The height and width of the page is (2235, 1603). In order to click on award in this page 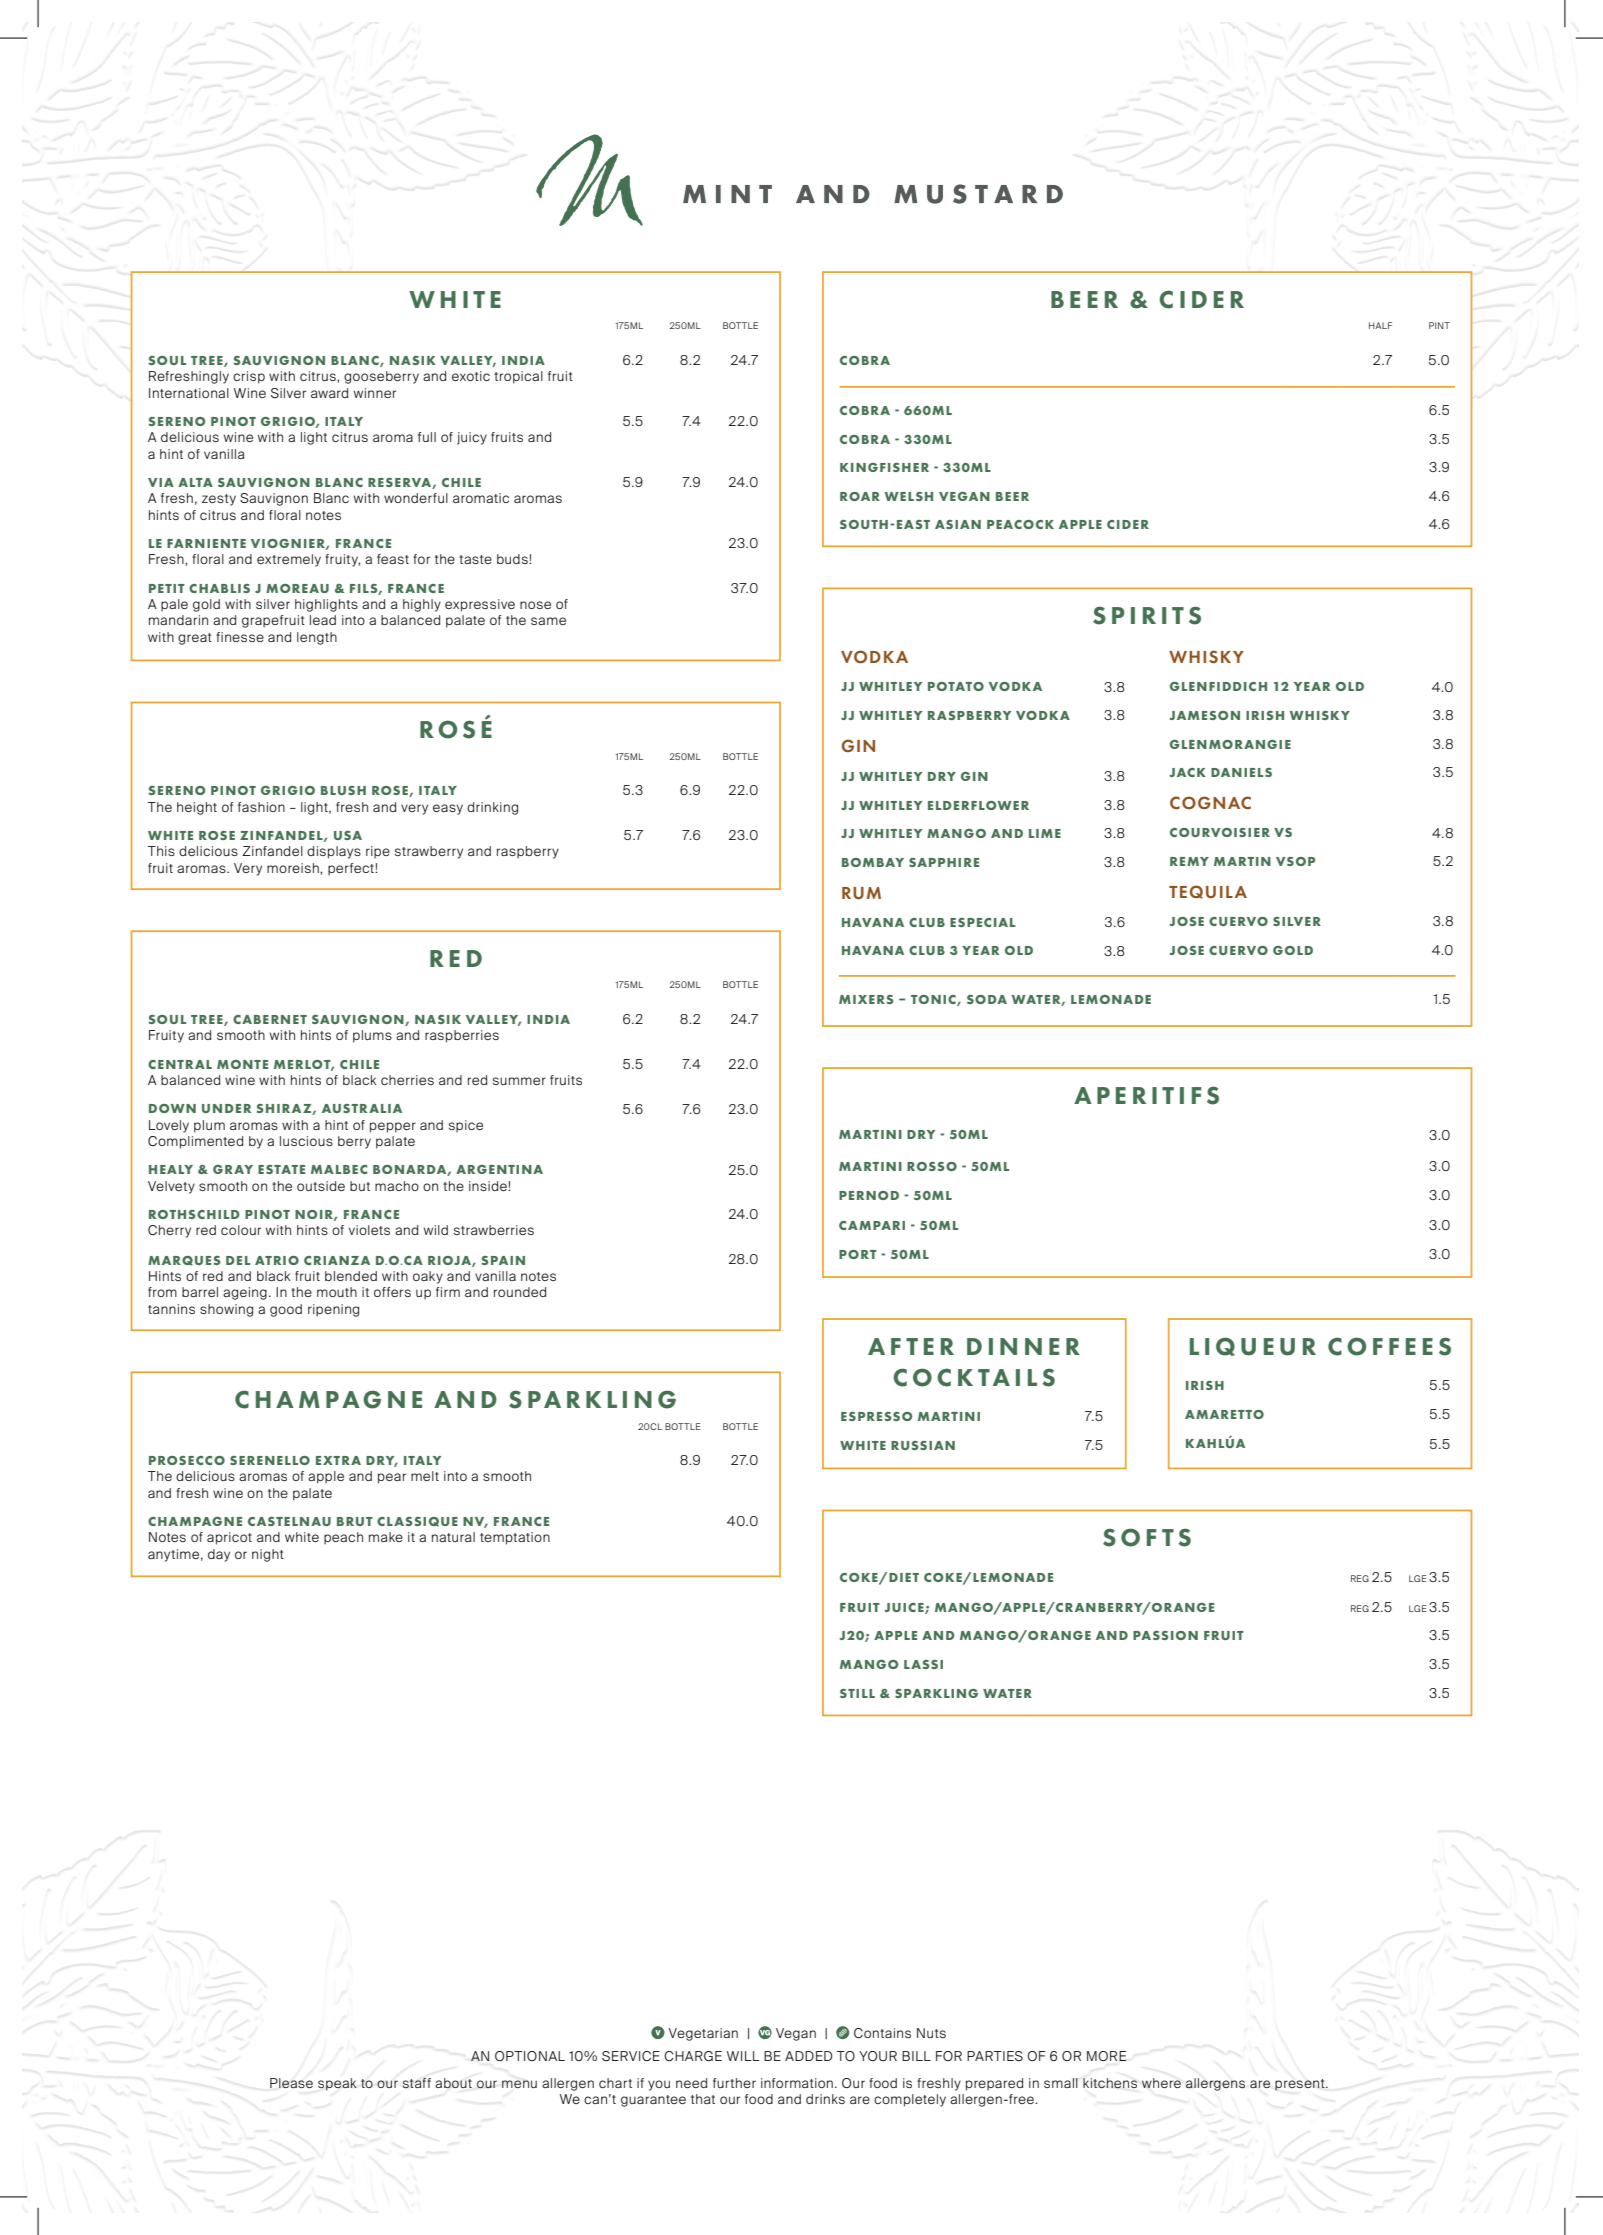, I will do `click(329, 393)`.
